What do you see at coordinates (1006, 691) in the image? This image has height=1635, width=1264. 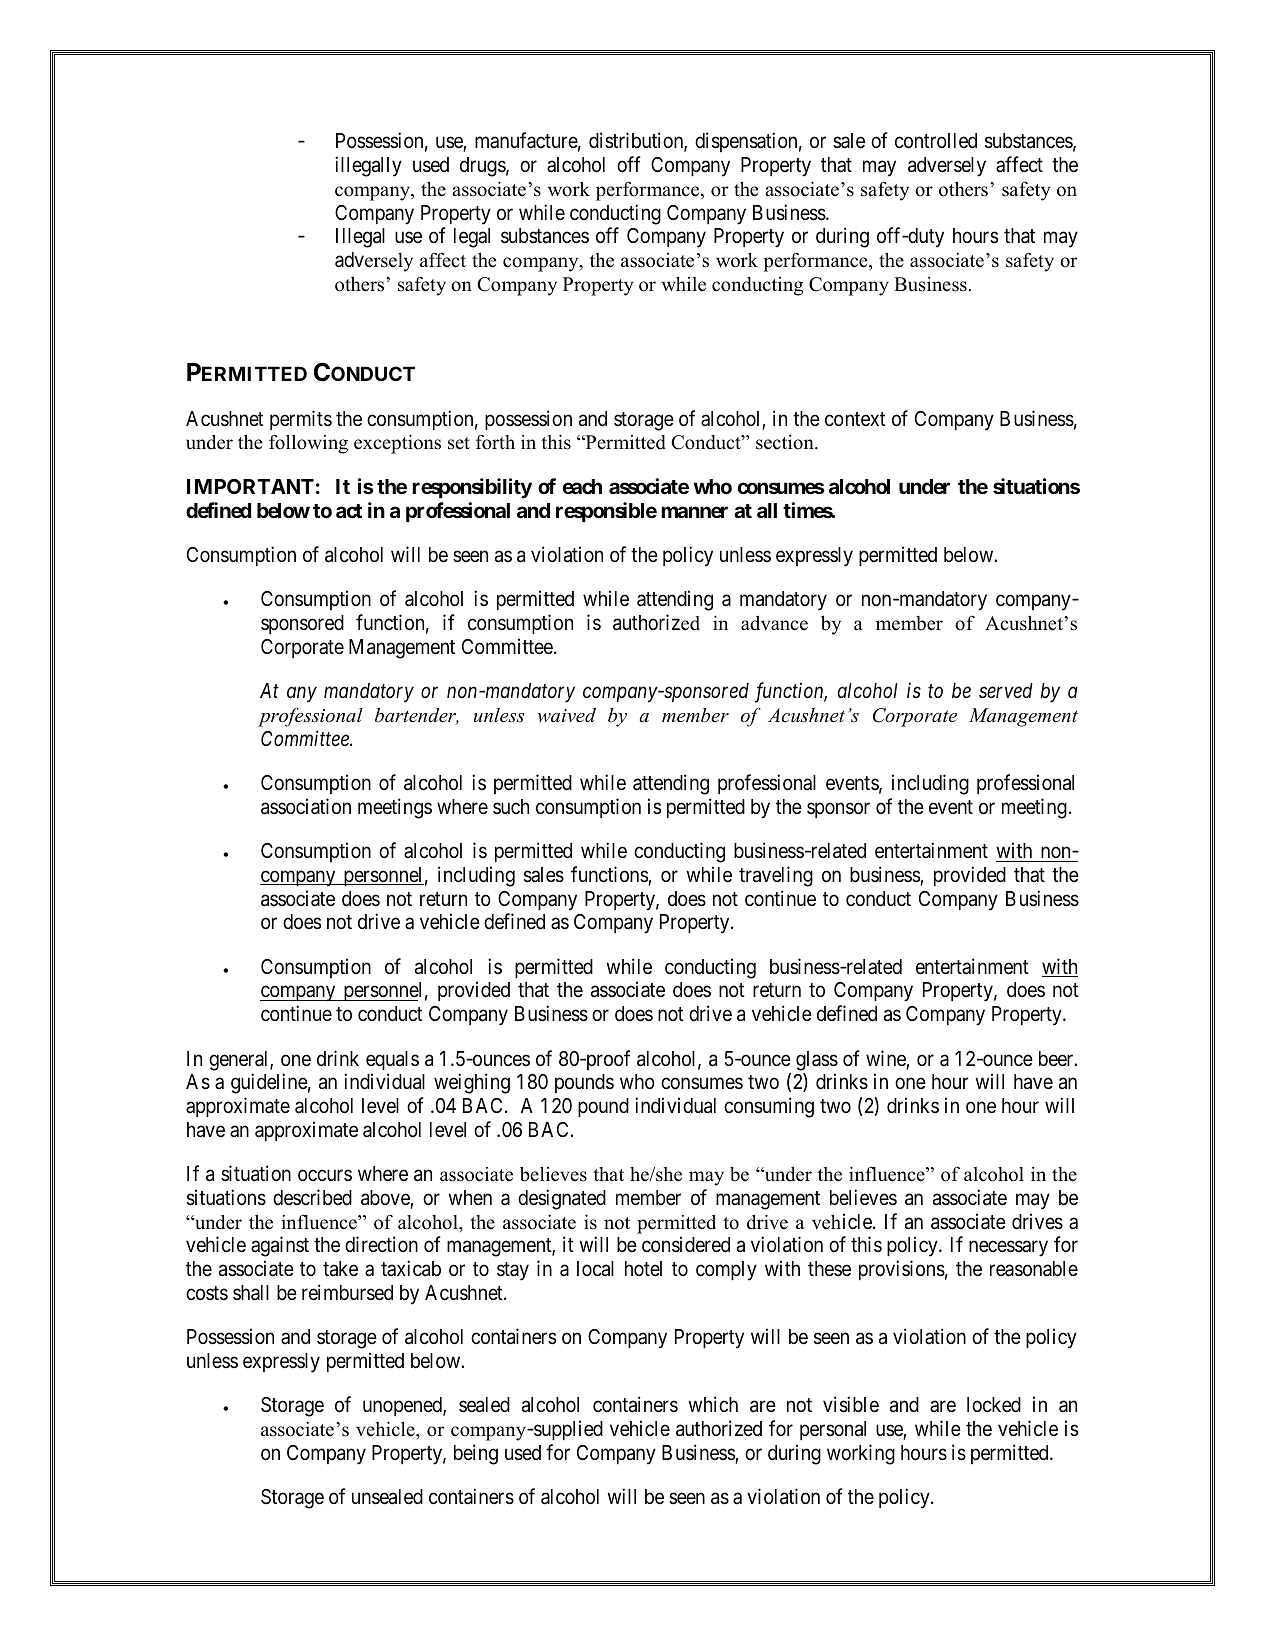 I see `served` at bounding box center [1006, 691].
